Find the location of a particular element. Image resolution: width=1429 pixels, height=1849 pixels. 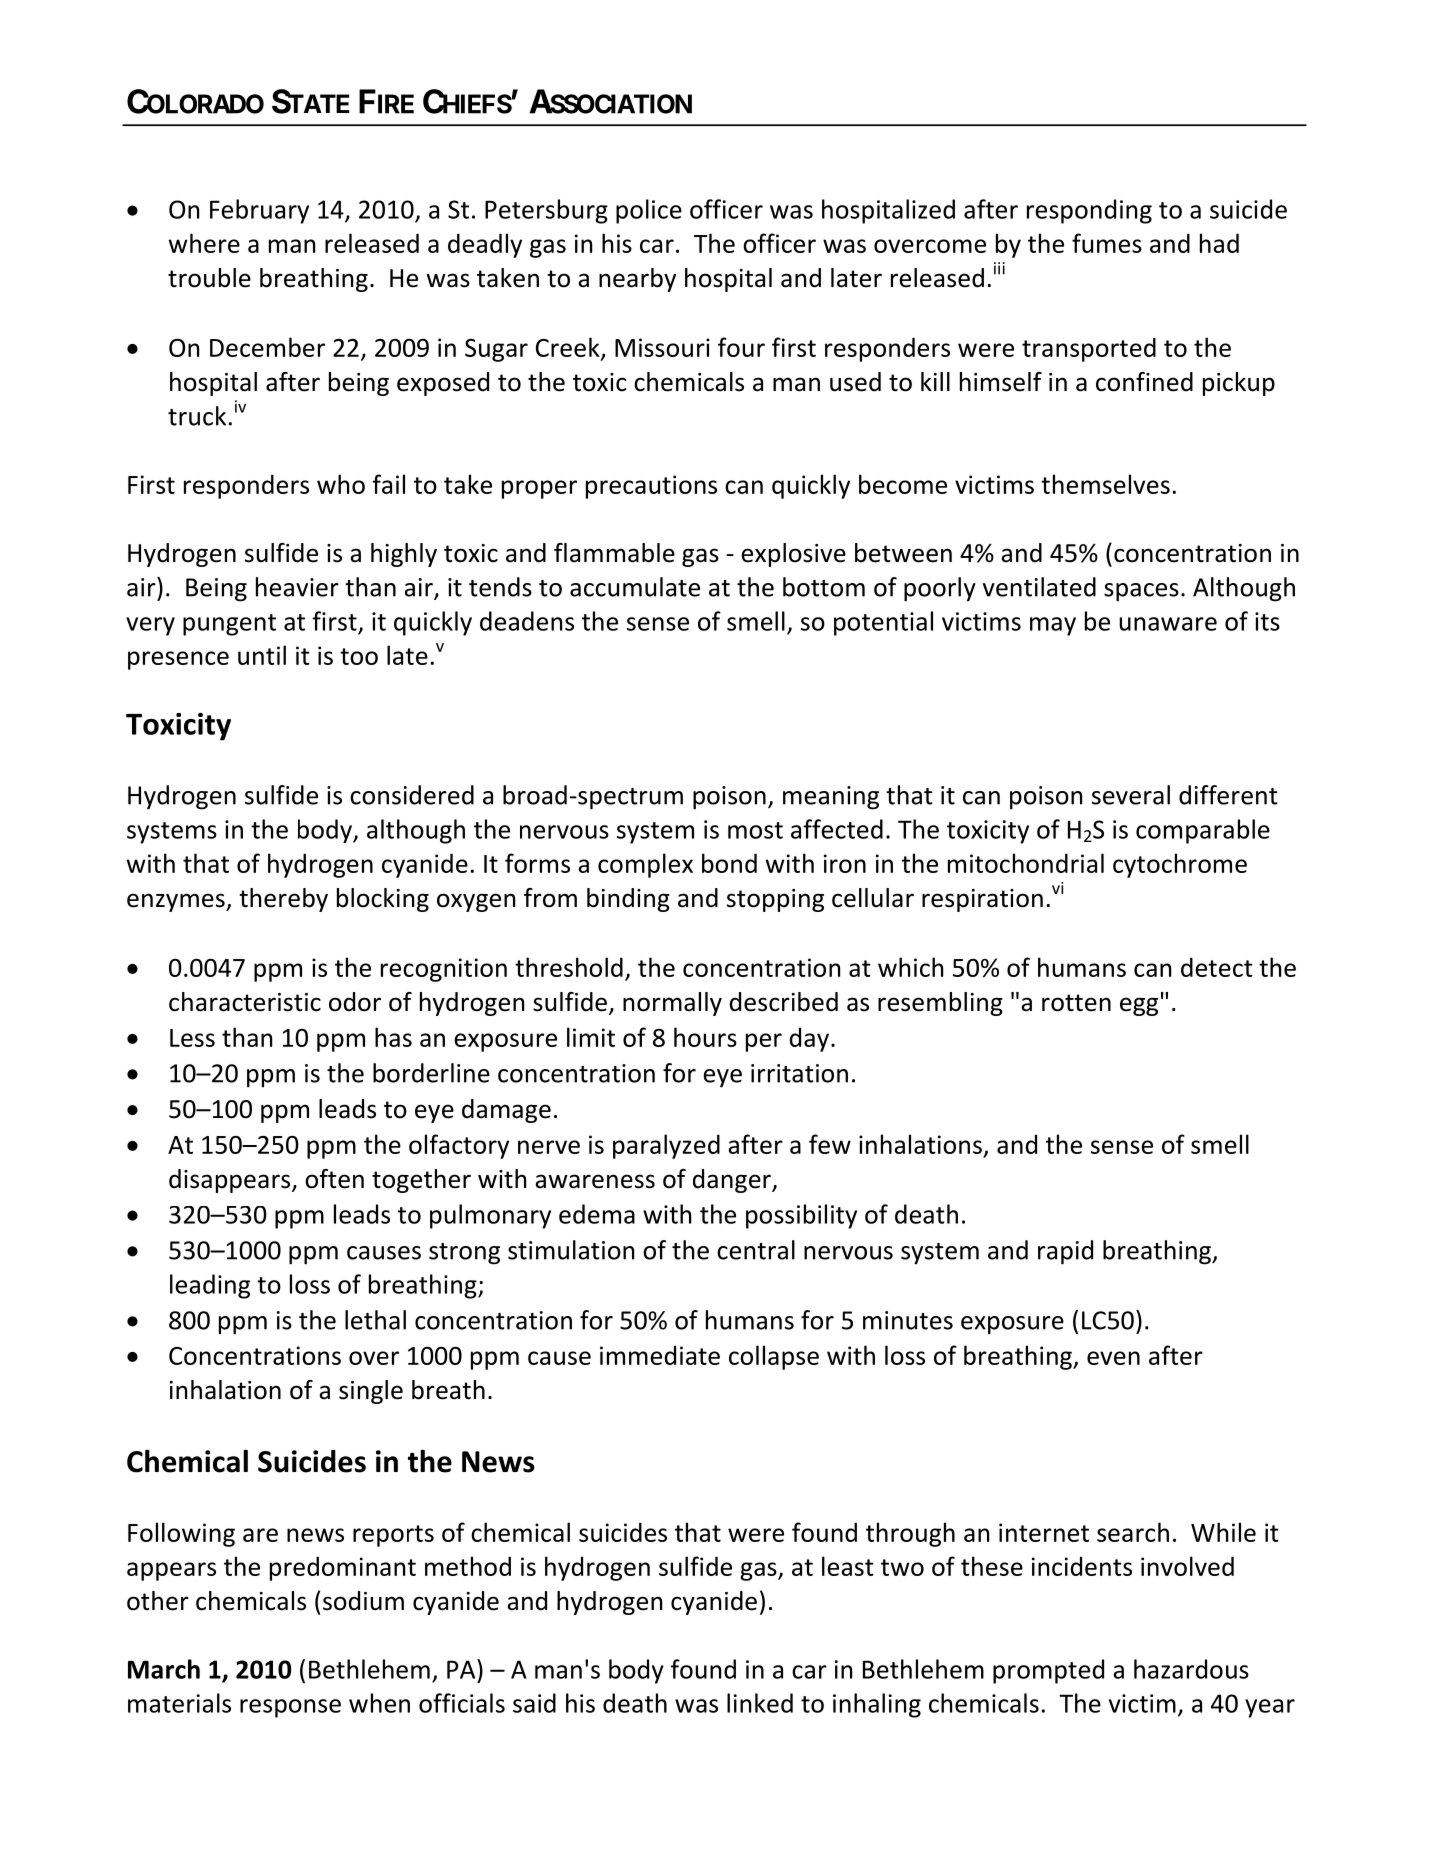

egg is located at coordinates (1139, 1006).
